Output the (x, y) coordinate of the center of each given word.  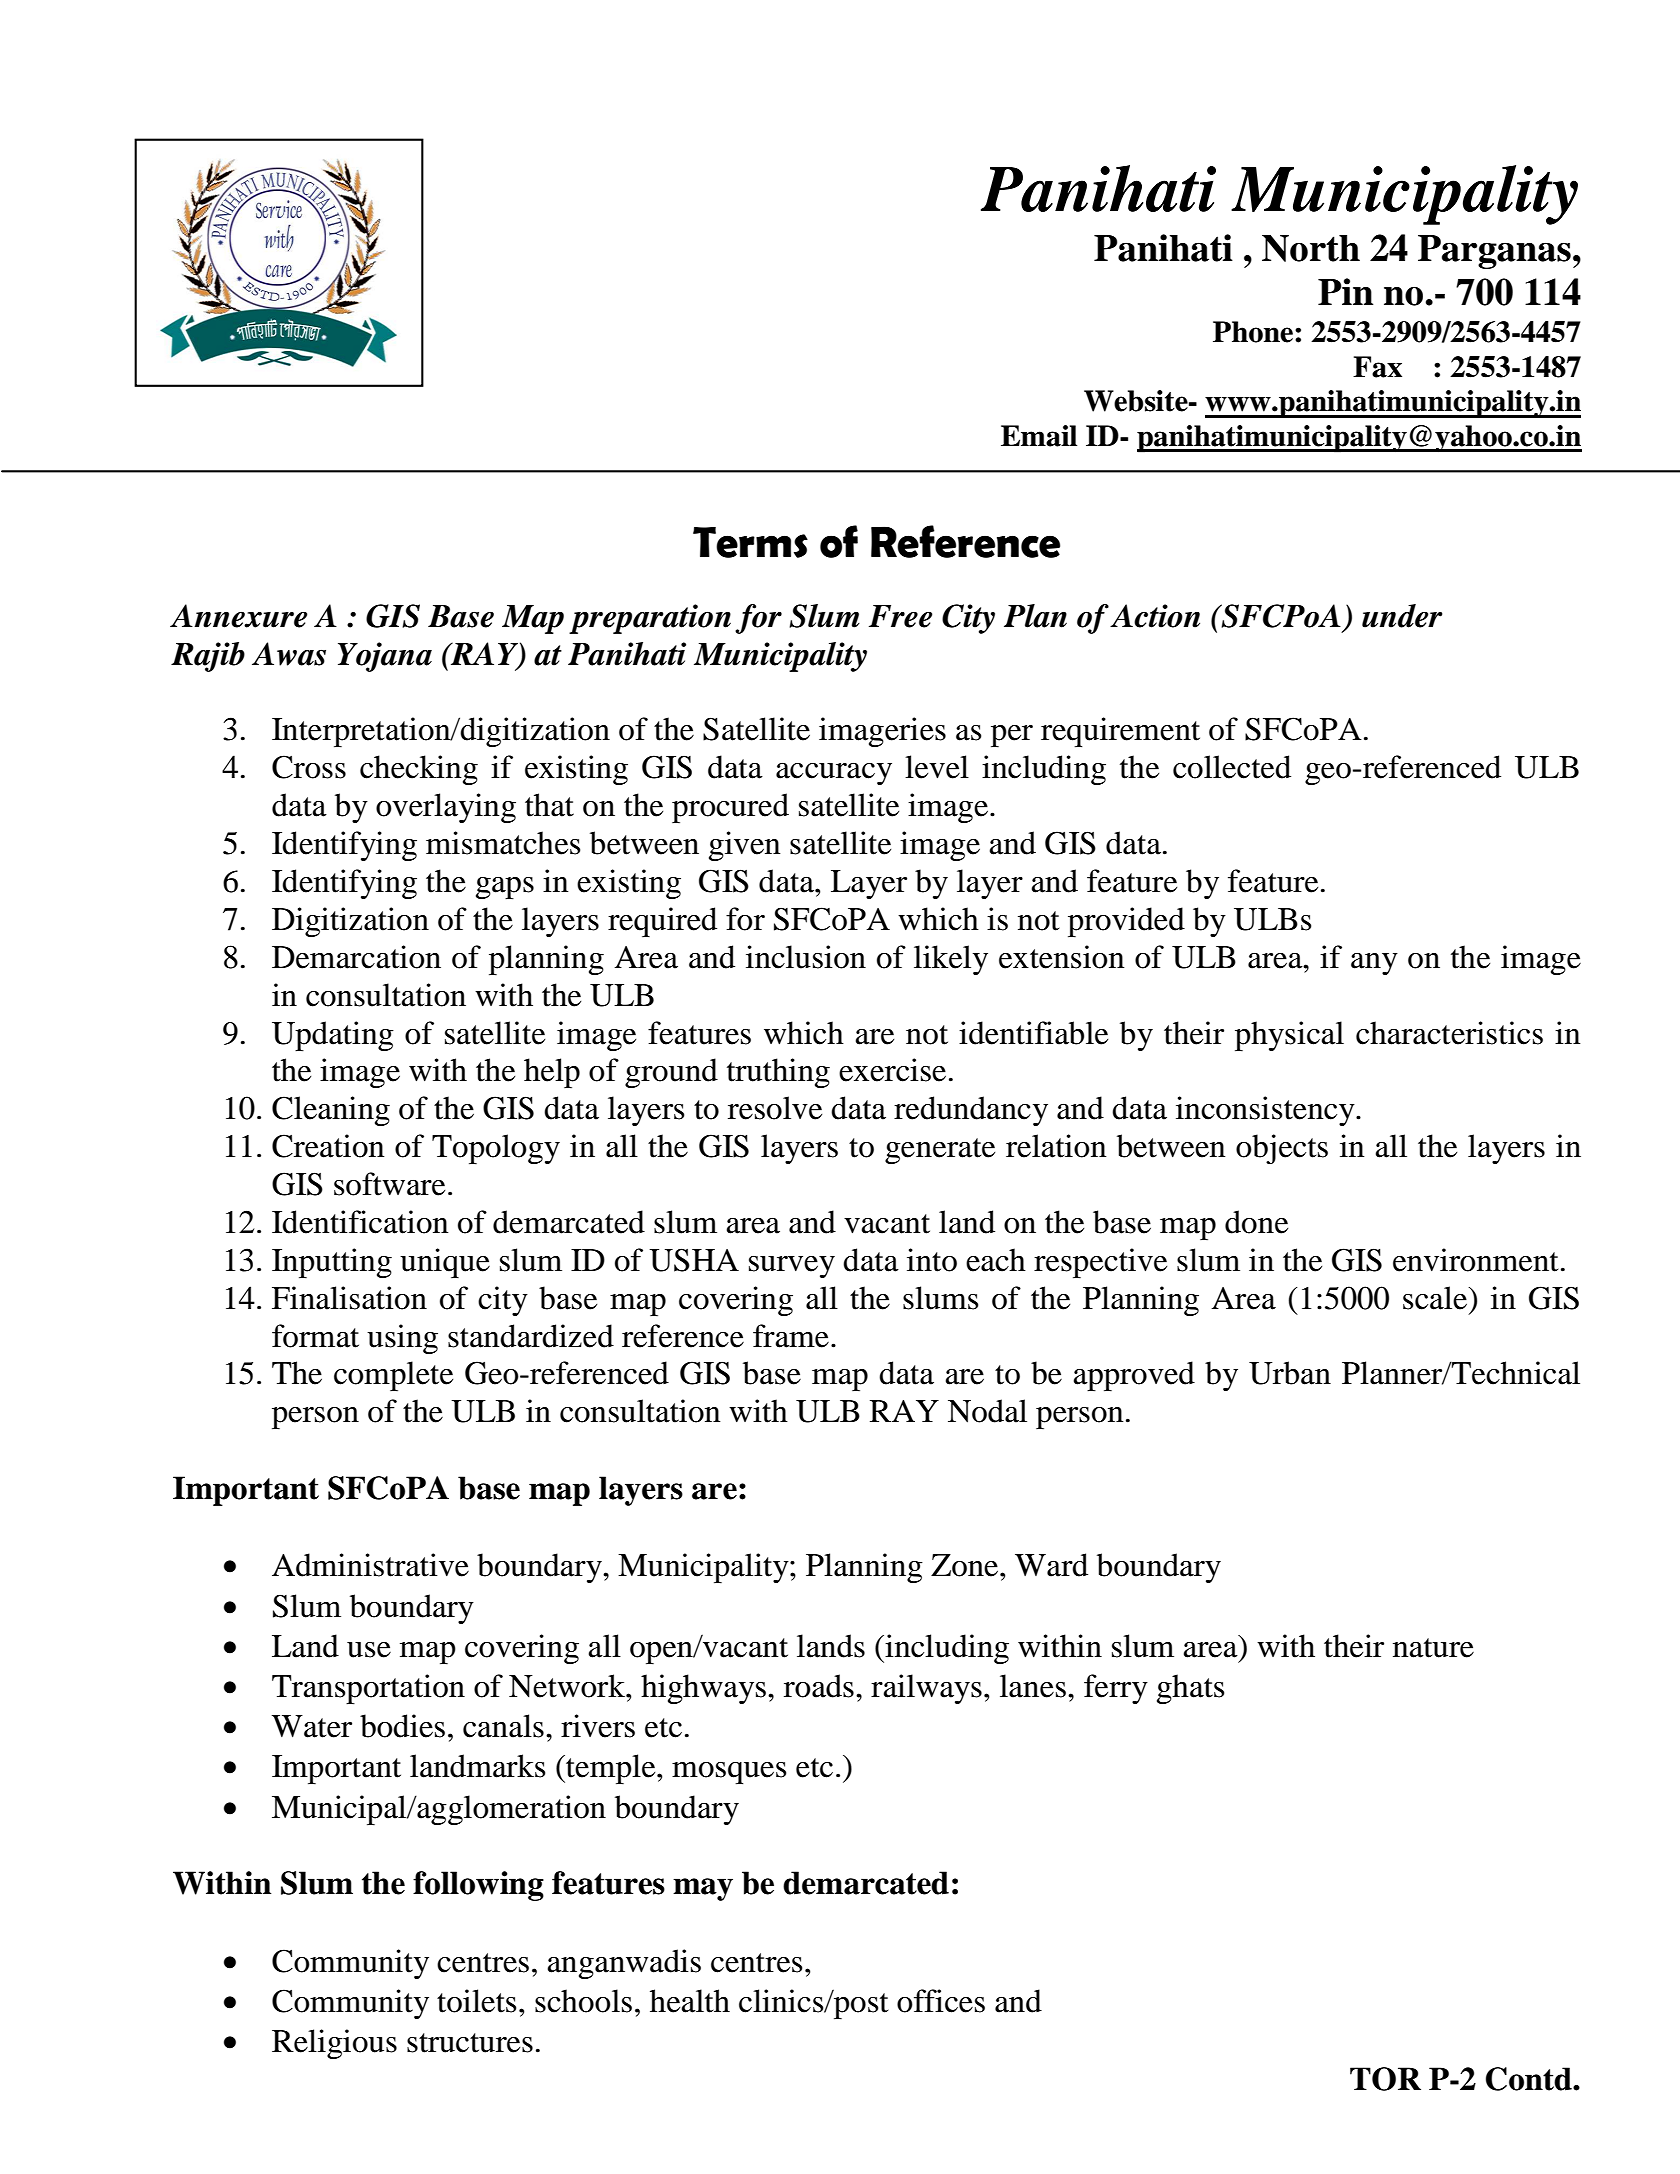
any (1374, 964)
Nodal (987, 1411)
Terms (750, 542)
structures (470, 2043)
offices (941, 2001)
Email (1039, 436)
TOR (1385, 2079)
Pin (1345, 291)
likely (951, 960)
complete (393, 1376)
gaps (505, 888)
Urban (1290, 1373)
